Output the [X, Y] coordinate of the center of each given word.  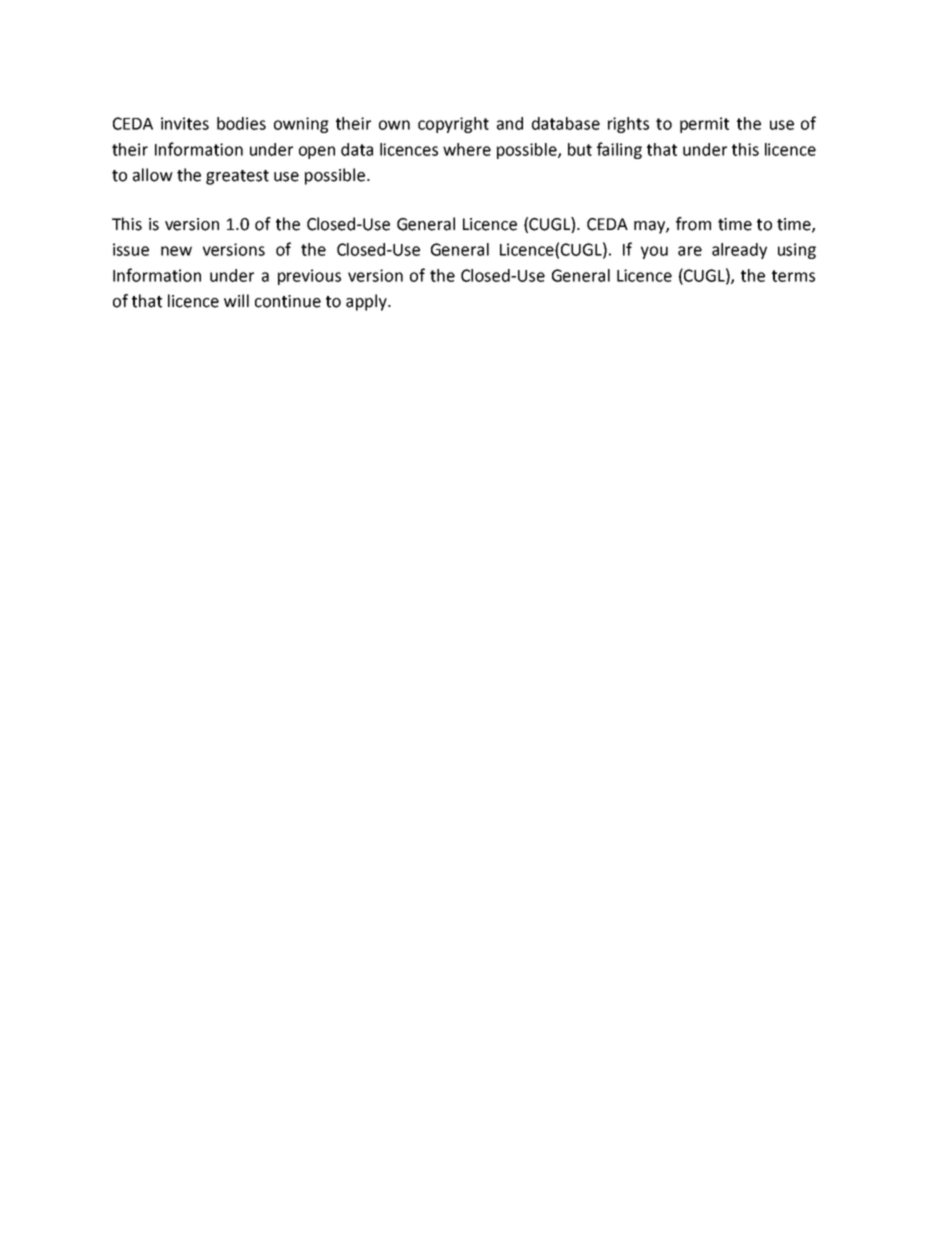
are [690, 251]
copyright [453, 125]
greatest [237, 177]
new [176, 251]
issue [131, 249]
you [654, 252]
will [236, 300]
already [739, 251]
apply [367, 302]
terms [793, 276]
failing [619, 150]
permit [704, 125]
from [693, 224]
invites [185, 123]
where [467, 149]
